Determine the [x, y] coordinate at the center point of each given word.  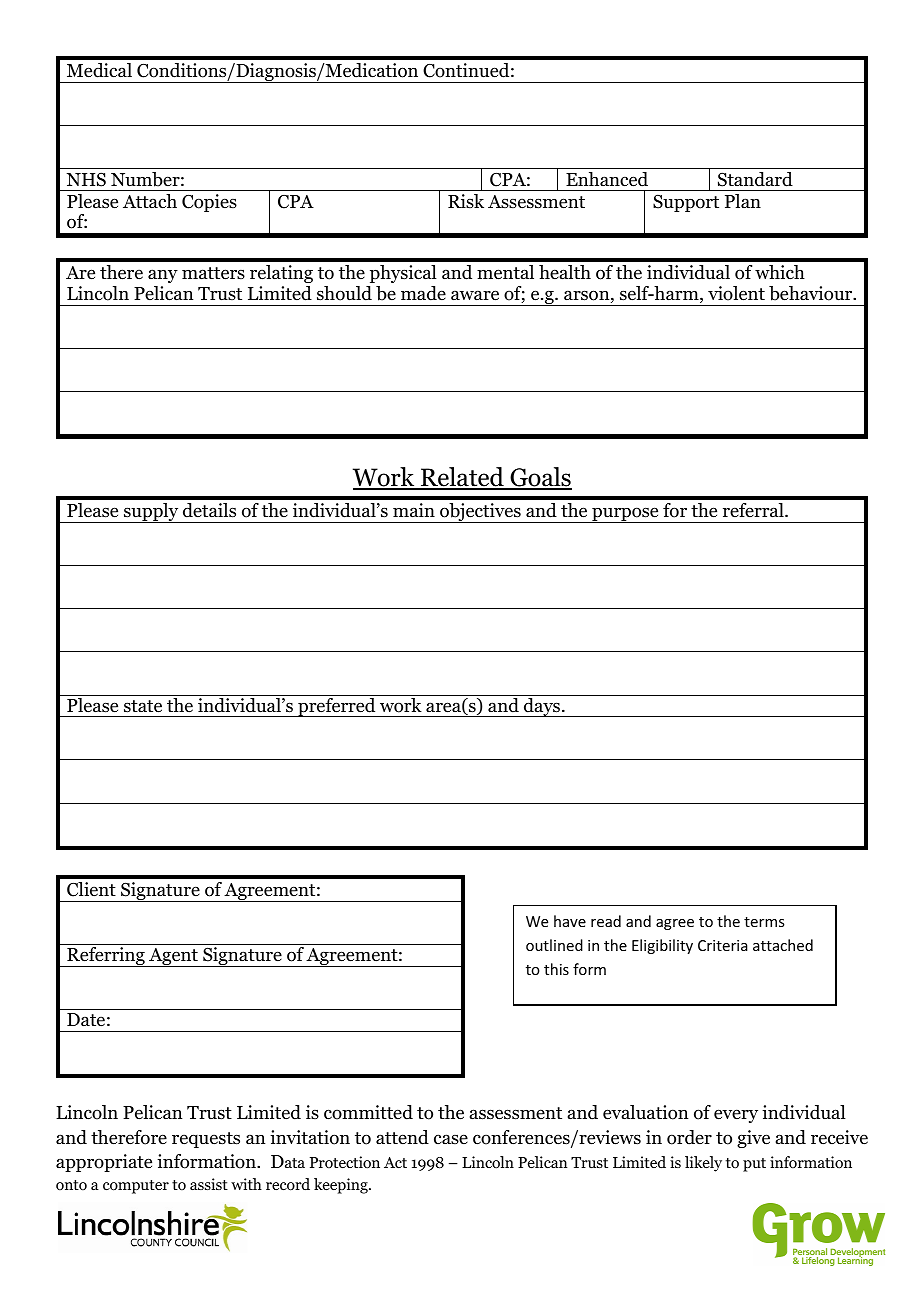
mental [505, 272]
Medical [99, 70]
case [451, 1139]
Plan [743, 201]
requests [206, 1140]
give [753, 1139]
